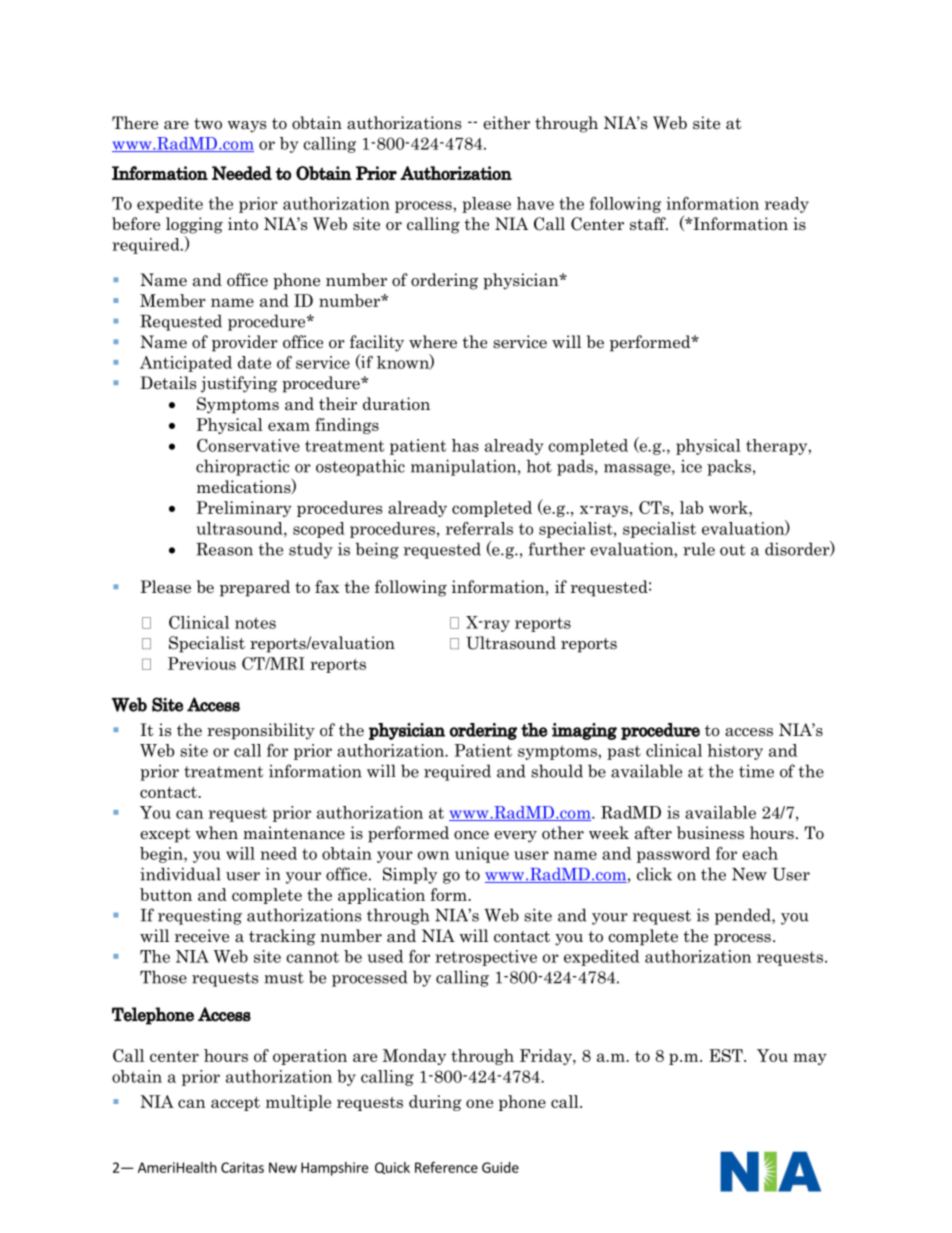 The image size is (952, 1233). Describe the element at coordinates (732, 550) in the screenshot. I see `out` at that location.
